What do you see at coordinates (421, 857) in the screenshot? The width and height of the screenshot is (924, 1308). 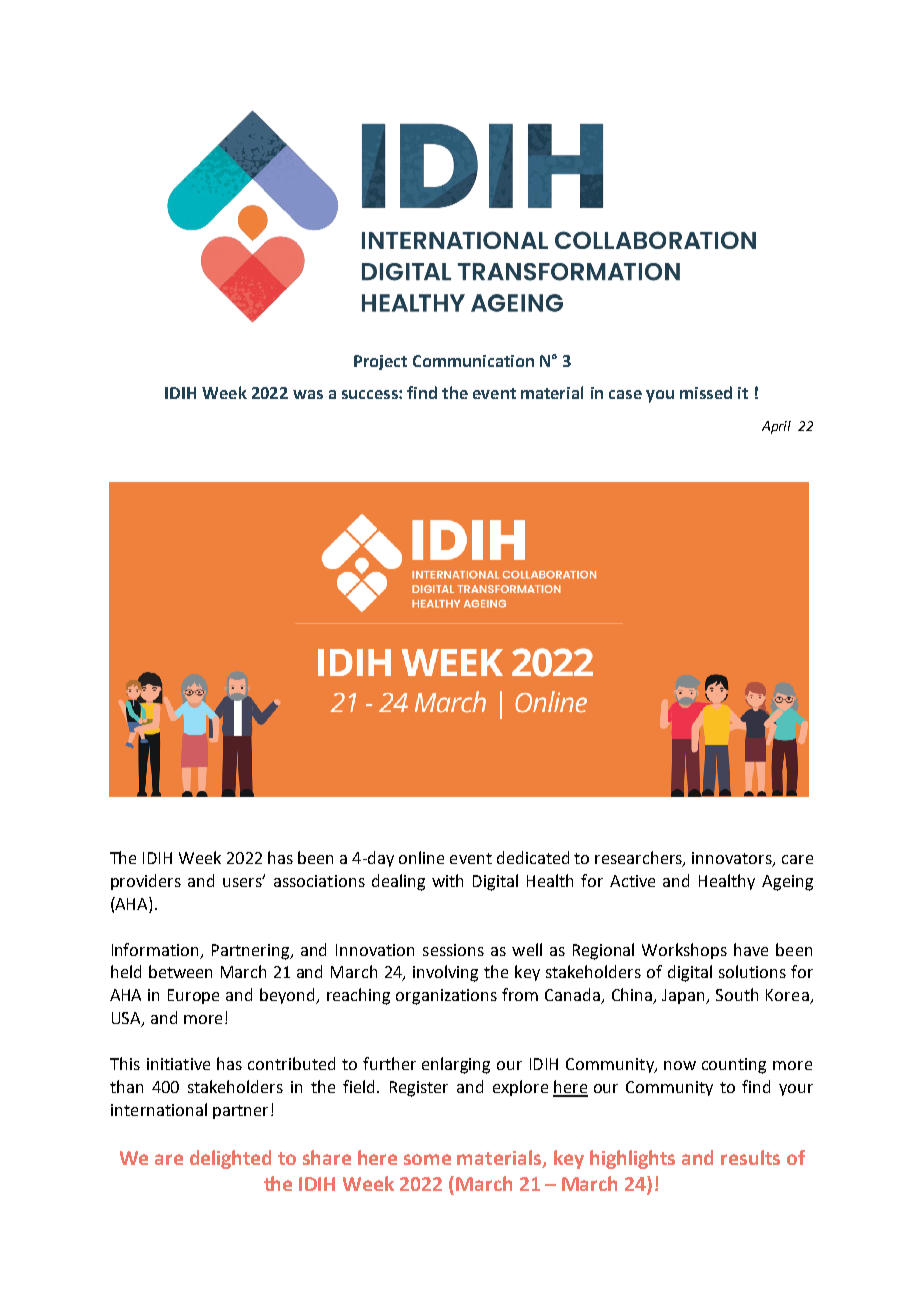 I see `online` at bounding box center [421, 857].
